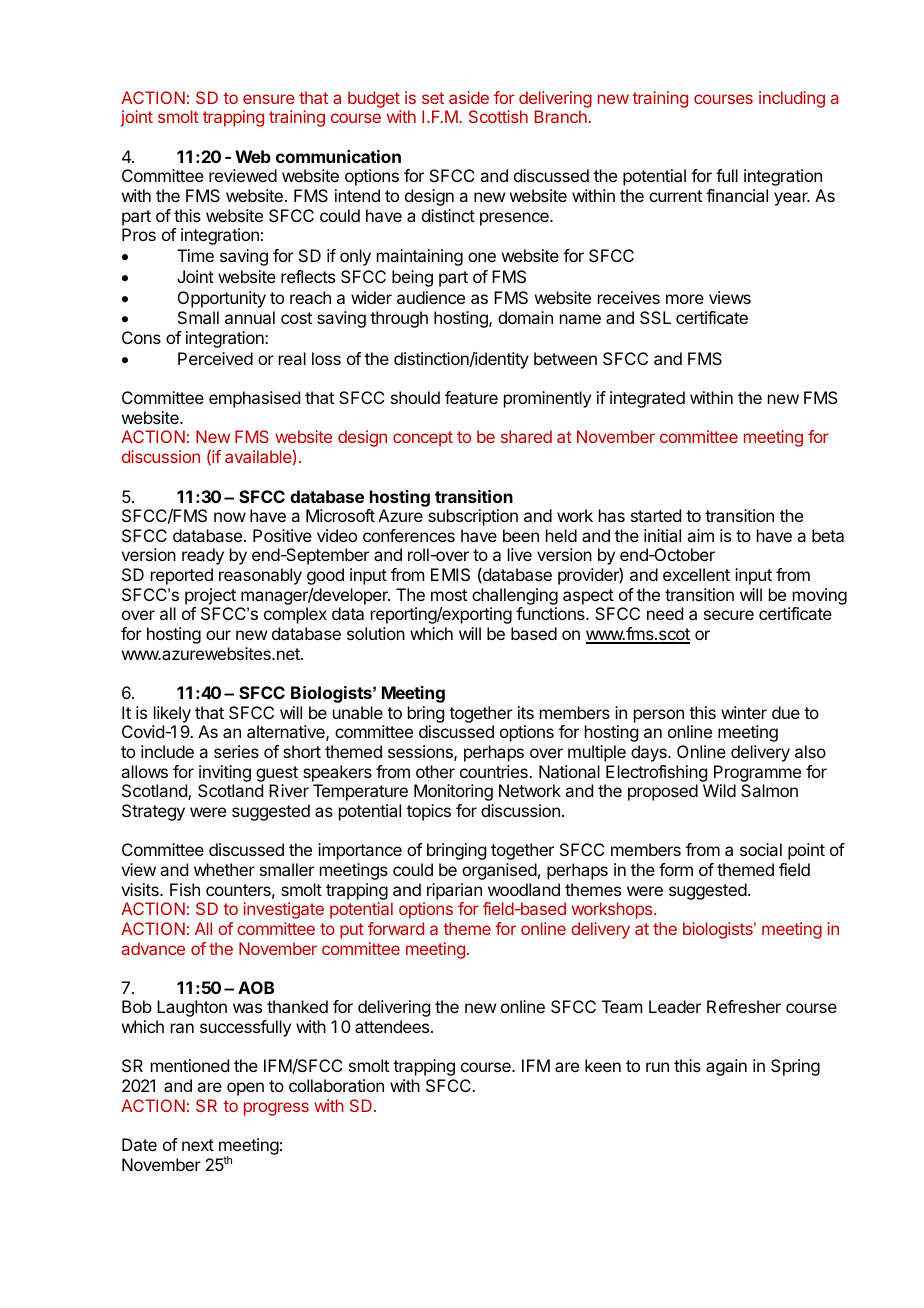 This screenshot has height=1308, width=924. What do you see at coordinates (792, 99) in the screenshot?
I see `including` at bounding box center [792, 99].
